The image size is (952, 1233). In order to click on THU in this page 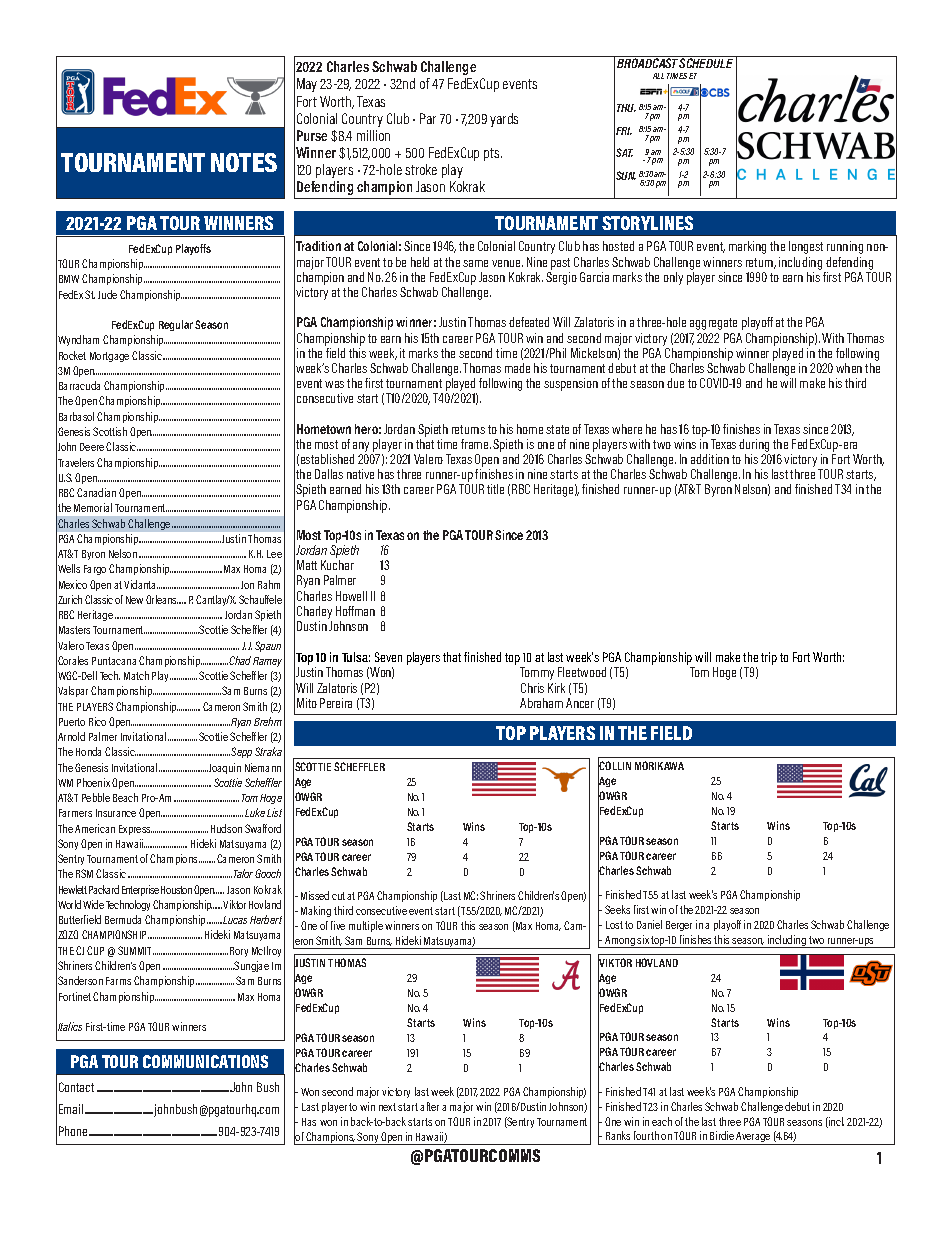, I will do `click(626, 108)`.
